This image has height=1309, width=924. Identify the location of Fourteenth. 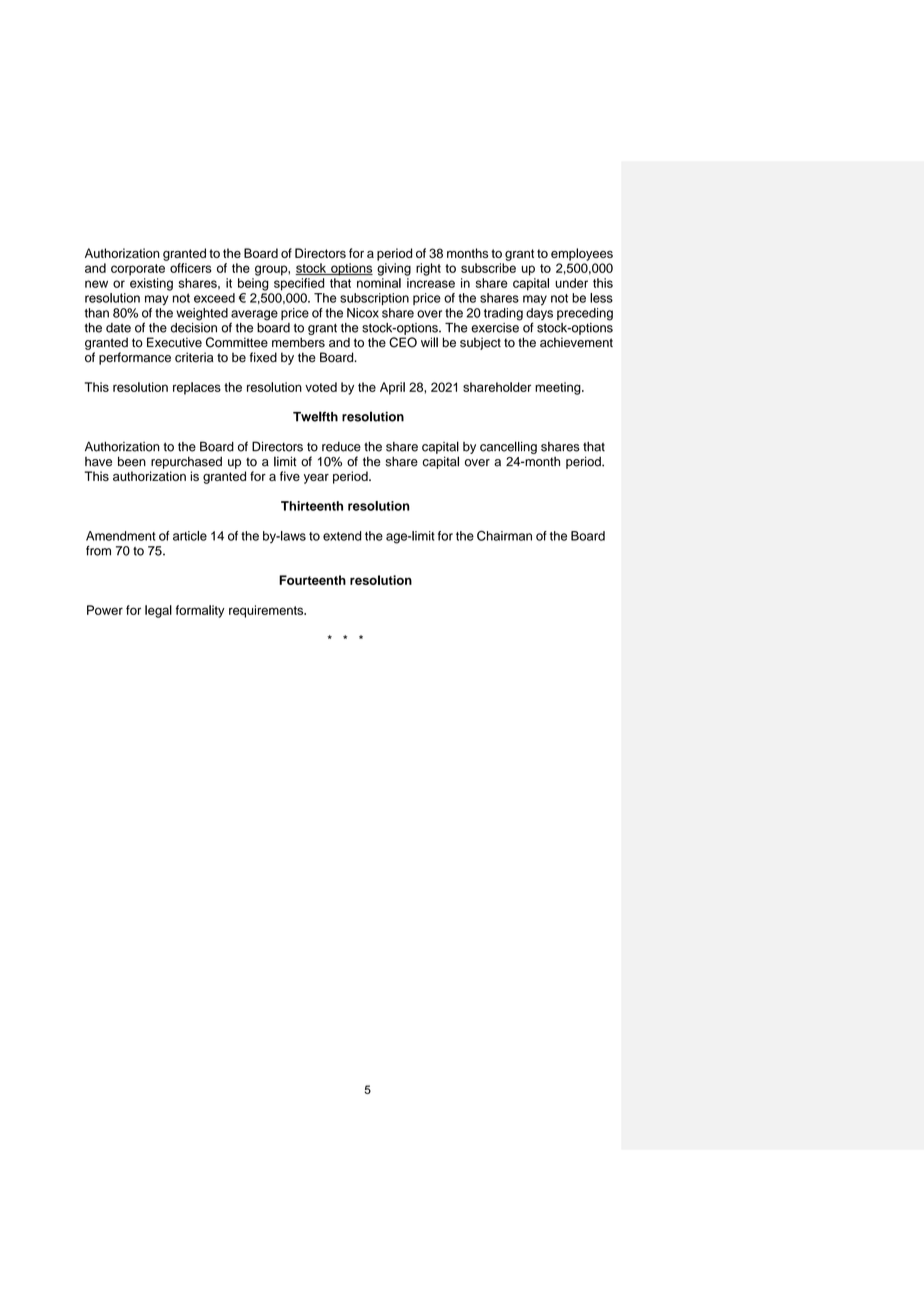
(312, 580).
